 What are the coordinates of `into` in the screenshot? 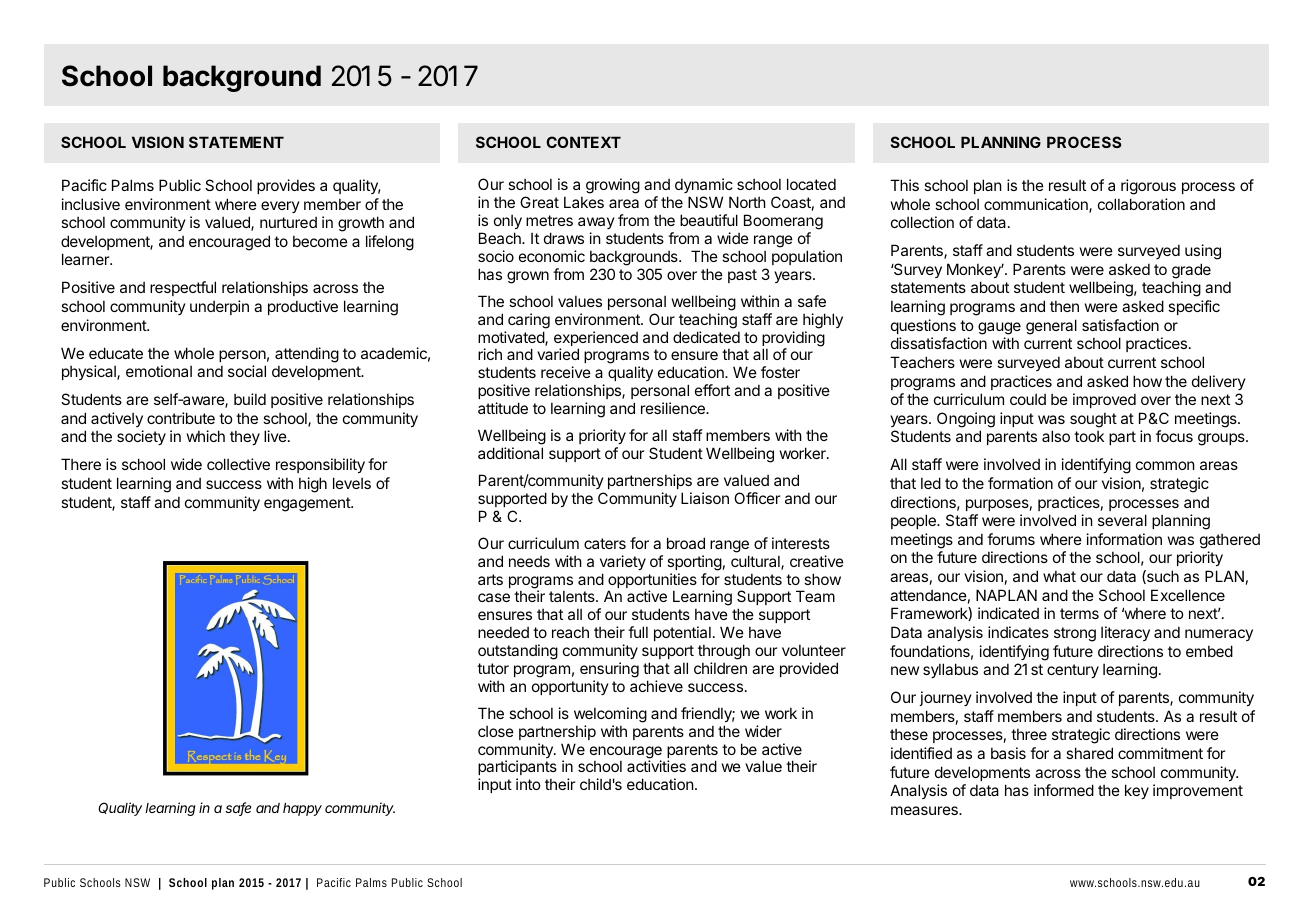 It's located at (528, 784).
